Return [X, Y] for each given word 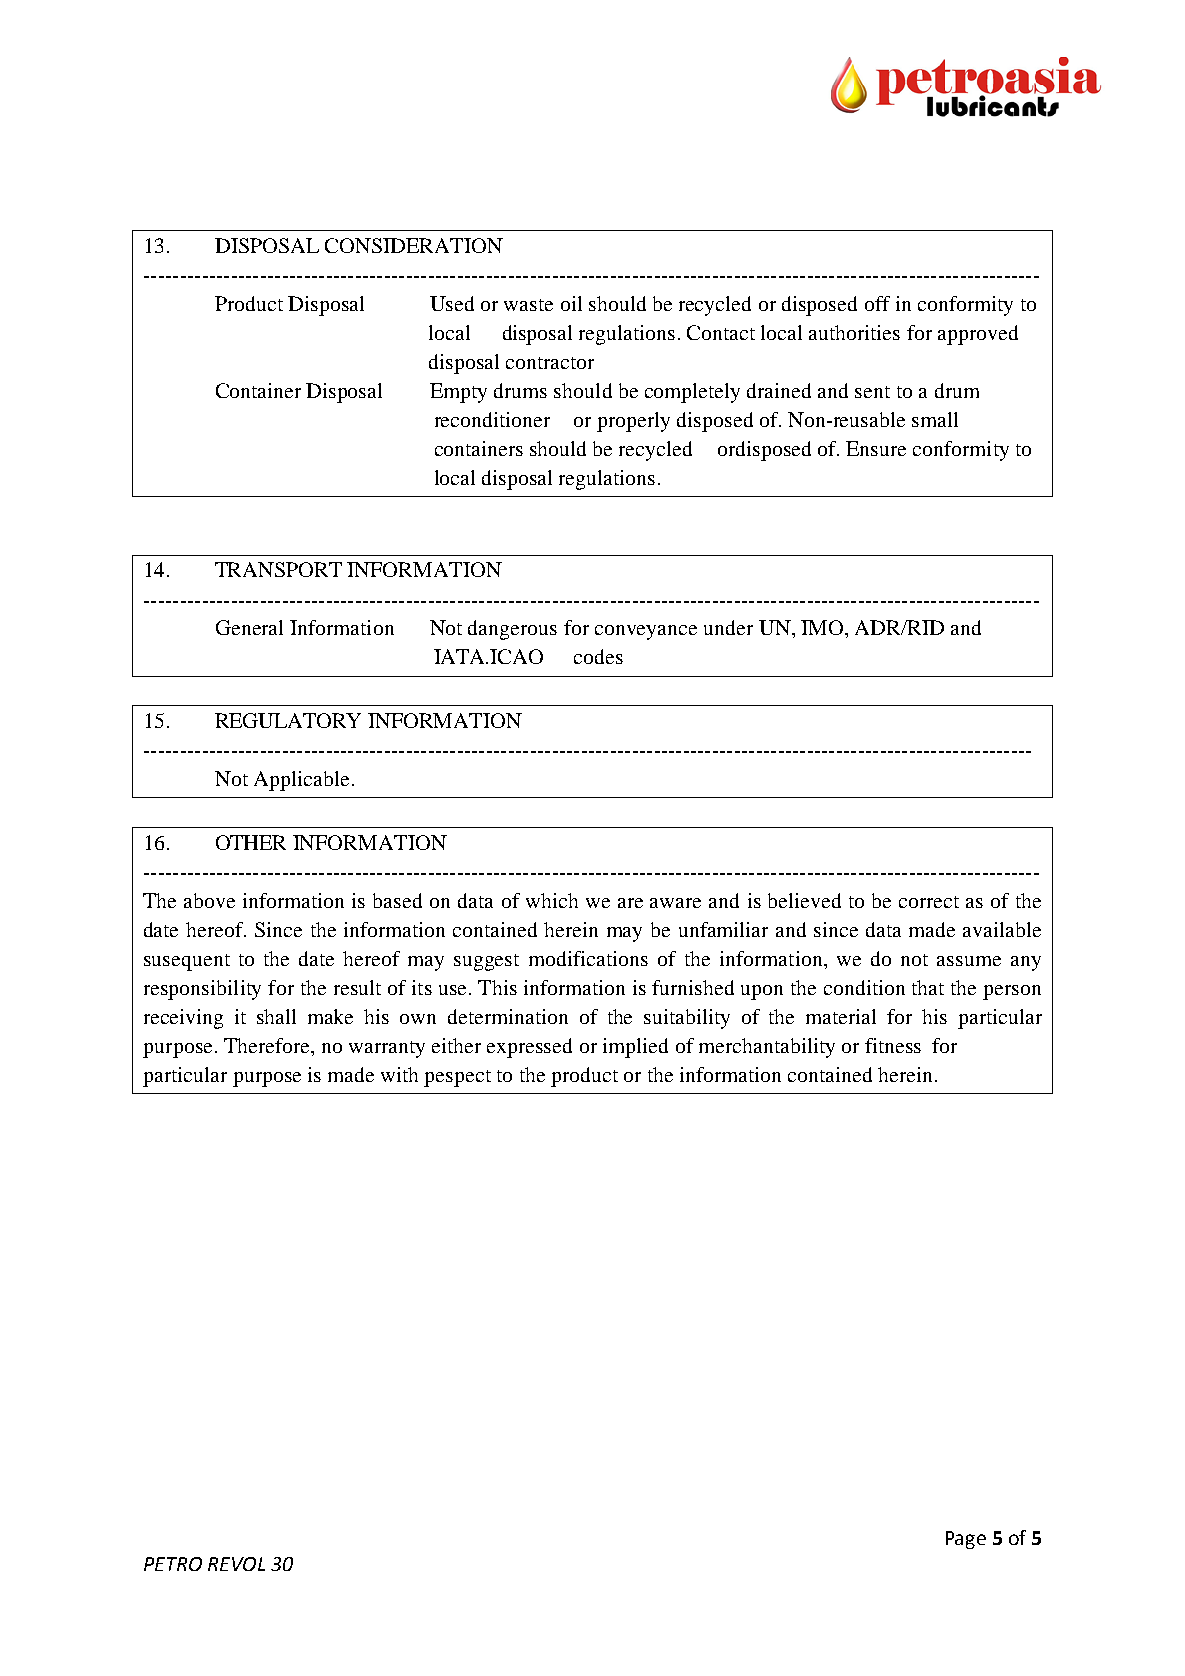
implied [635, 1048]
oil [571, 303]
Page [966, 1540]
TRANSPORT [278, 569]
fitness [893, 1045]
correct [929, 902]
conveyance [646, 632]
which [552, 900]
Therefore [268, 1045]
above [209, 900]
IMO [823, 627]
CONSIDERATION [414, 245]
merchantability [767, 1048]
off [877, 303]
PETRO [173, 1564]
